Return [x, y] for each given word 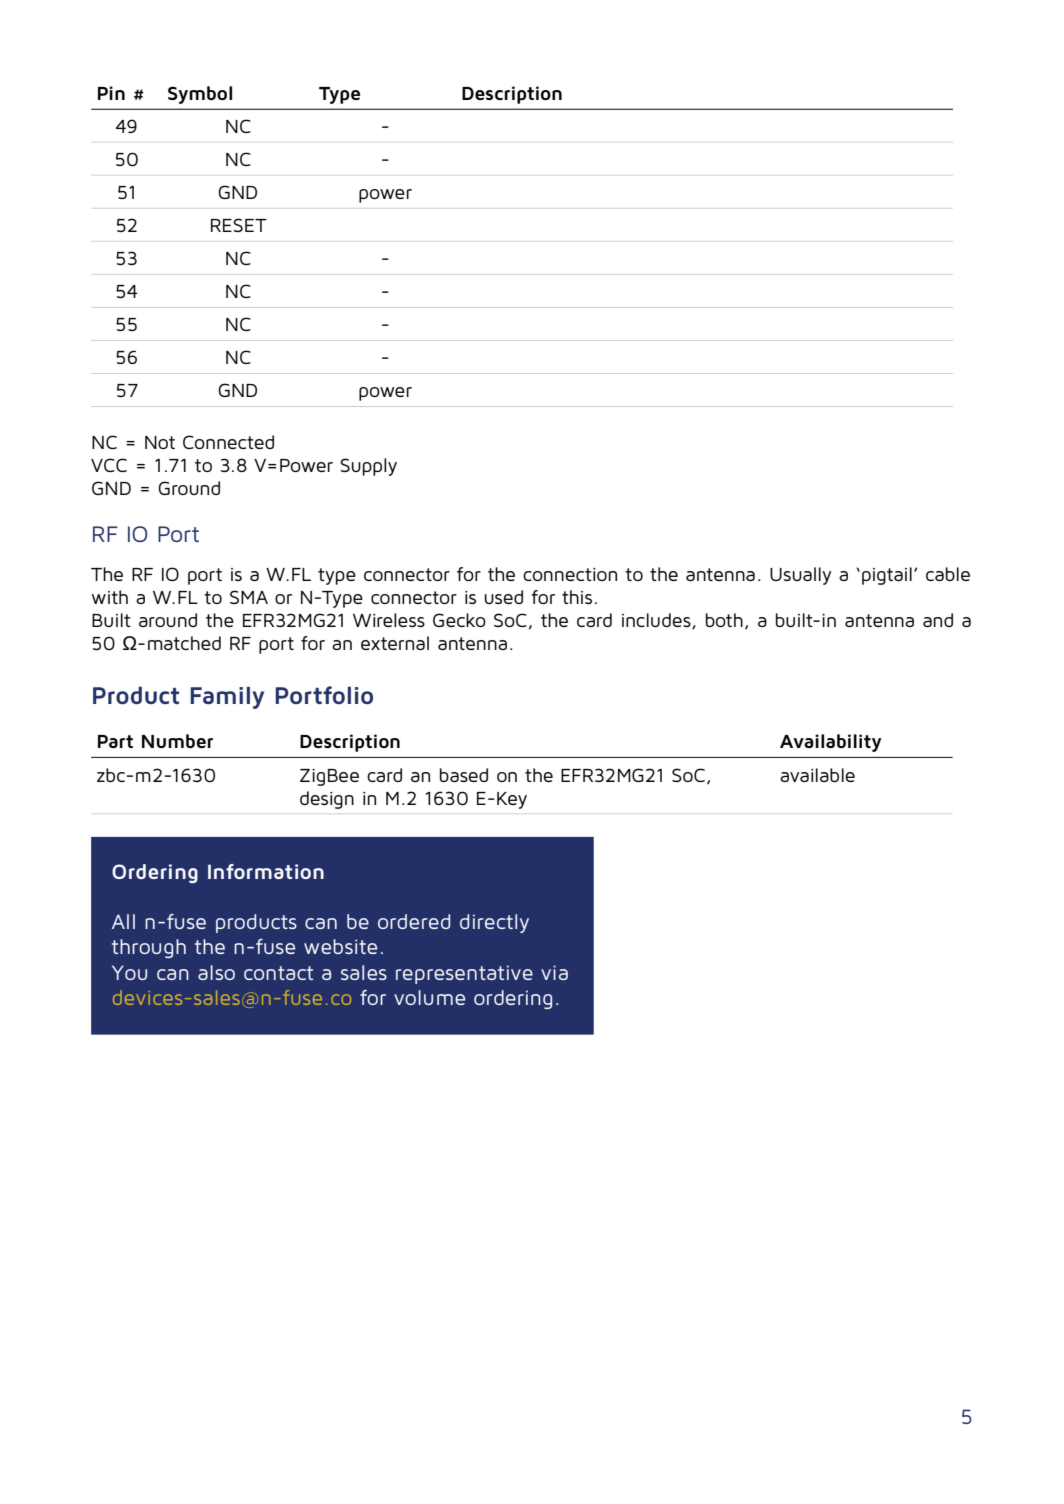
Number [177, 741]
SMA [249, 597]
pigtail [887, 576]
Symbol [200, 95]
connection [570, 574]
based [464, 775]
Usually [800, 576]
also [216, 972]
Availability [831, 743]
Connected [228, 442]
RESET [239, 225]
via [554, 972]
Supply [368, 467]
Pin [111, 93]
